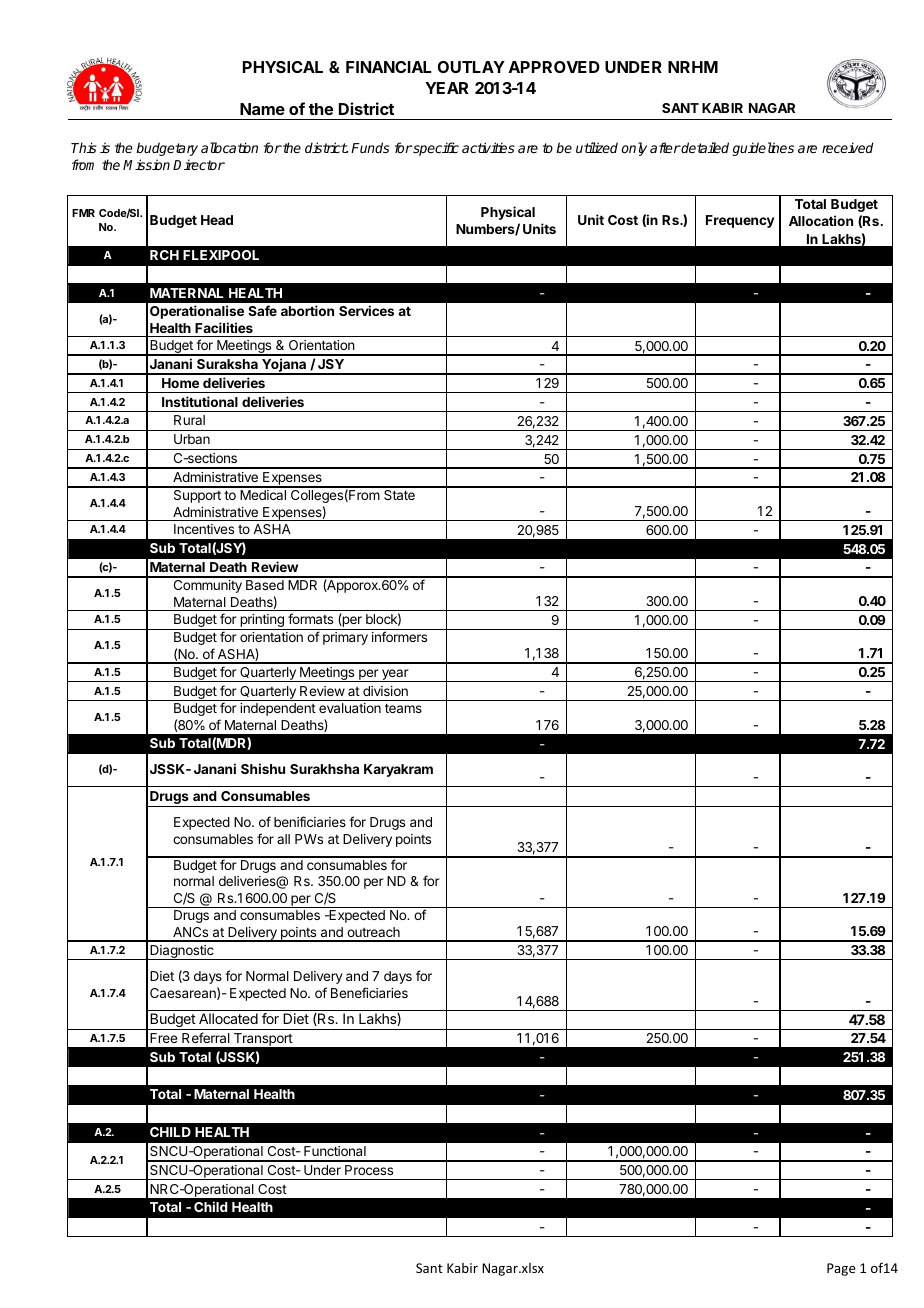 The width and height of the screenshot is (924, 1308). What do you see at coordinates (763, 149) in the screenshot?
I see `guidelines` at bounding box center [763, 149].
